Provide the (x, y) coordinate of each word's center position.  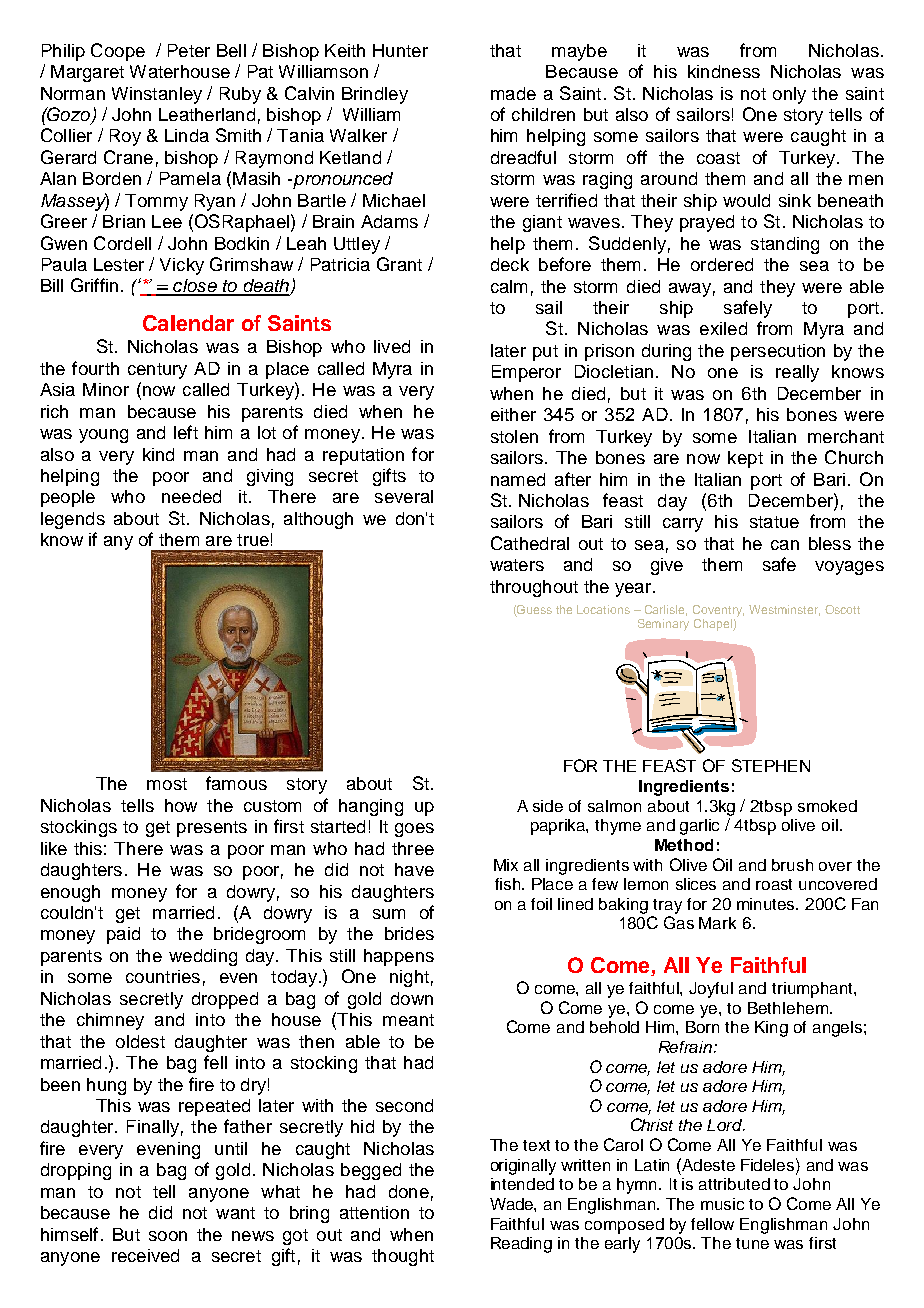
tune (752, 1243)
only (789, 95)
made (513, 93)
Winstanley (157, 95)
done (409, 1191)
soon (168, 1236)
